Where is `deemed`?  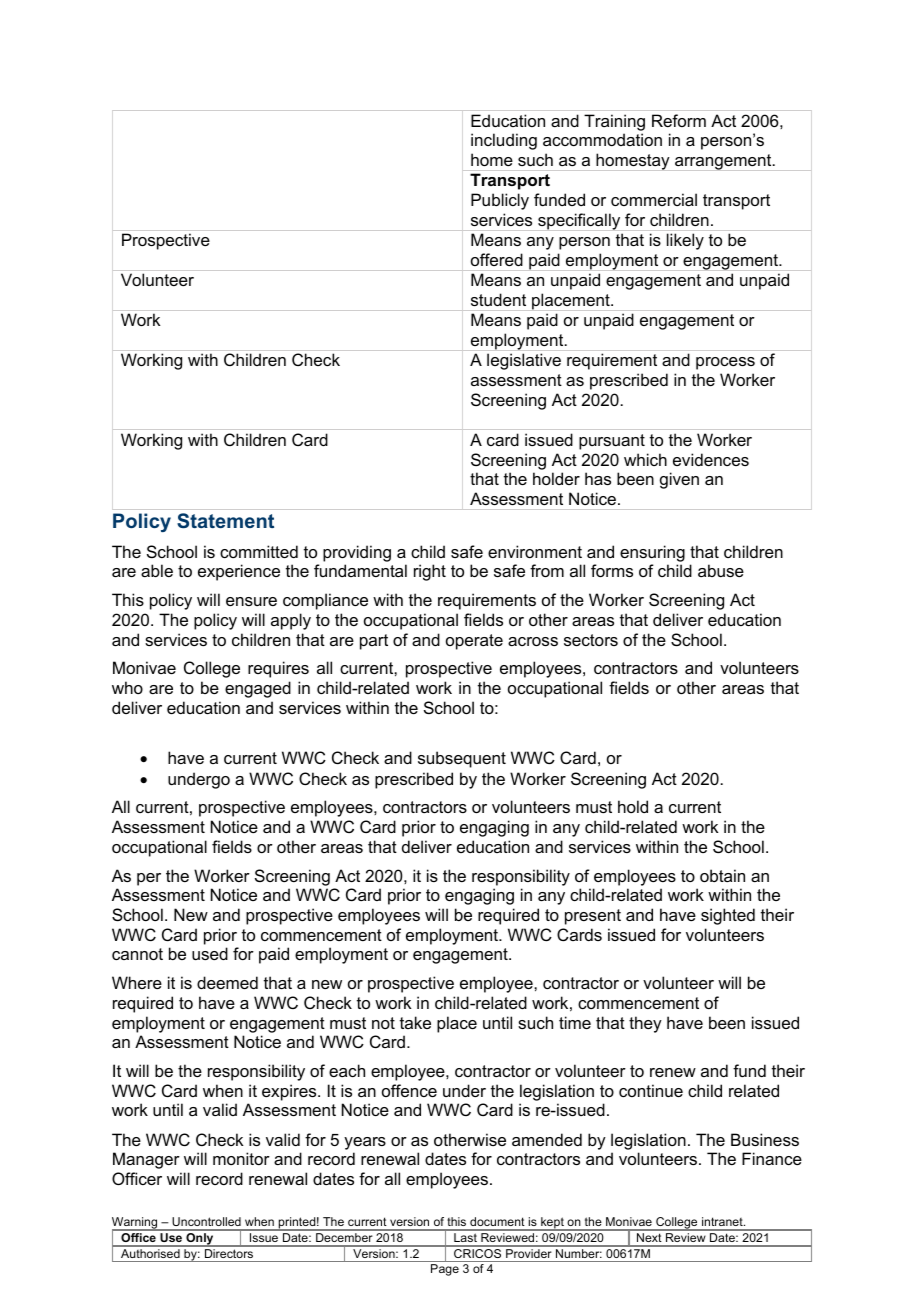 deemed is located at coordinates (227, 982).
